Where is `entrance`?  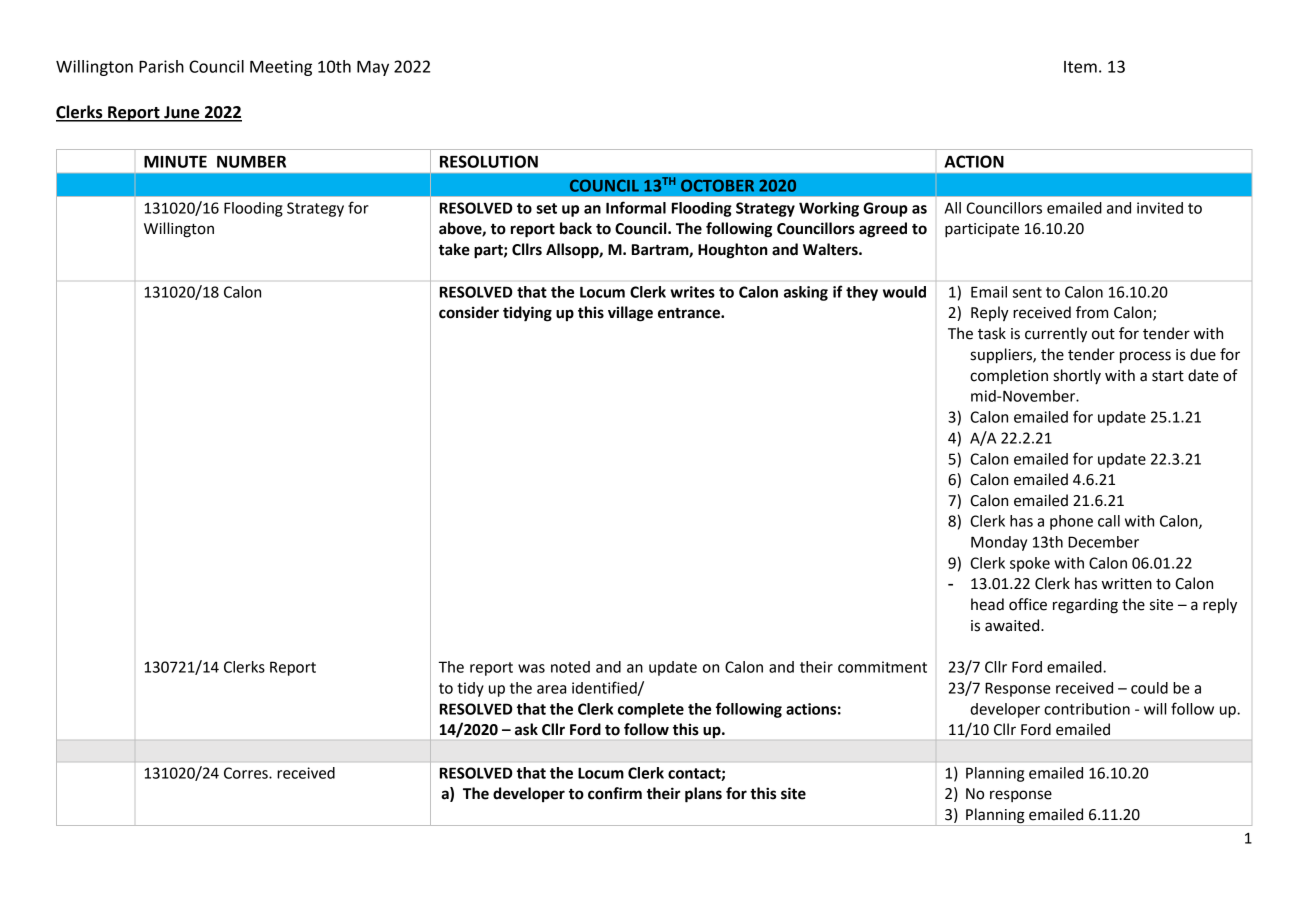 entrance is located at coordinates (690, 313).
